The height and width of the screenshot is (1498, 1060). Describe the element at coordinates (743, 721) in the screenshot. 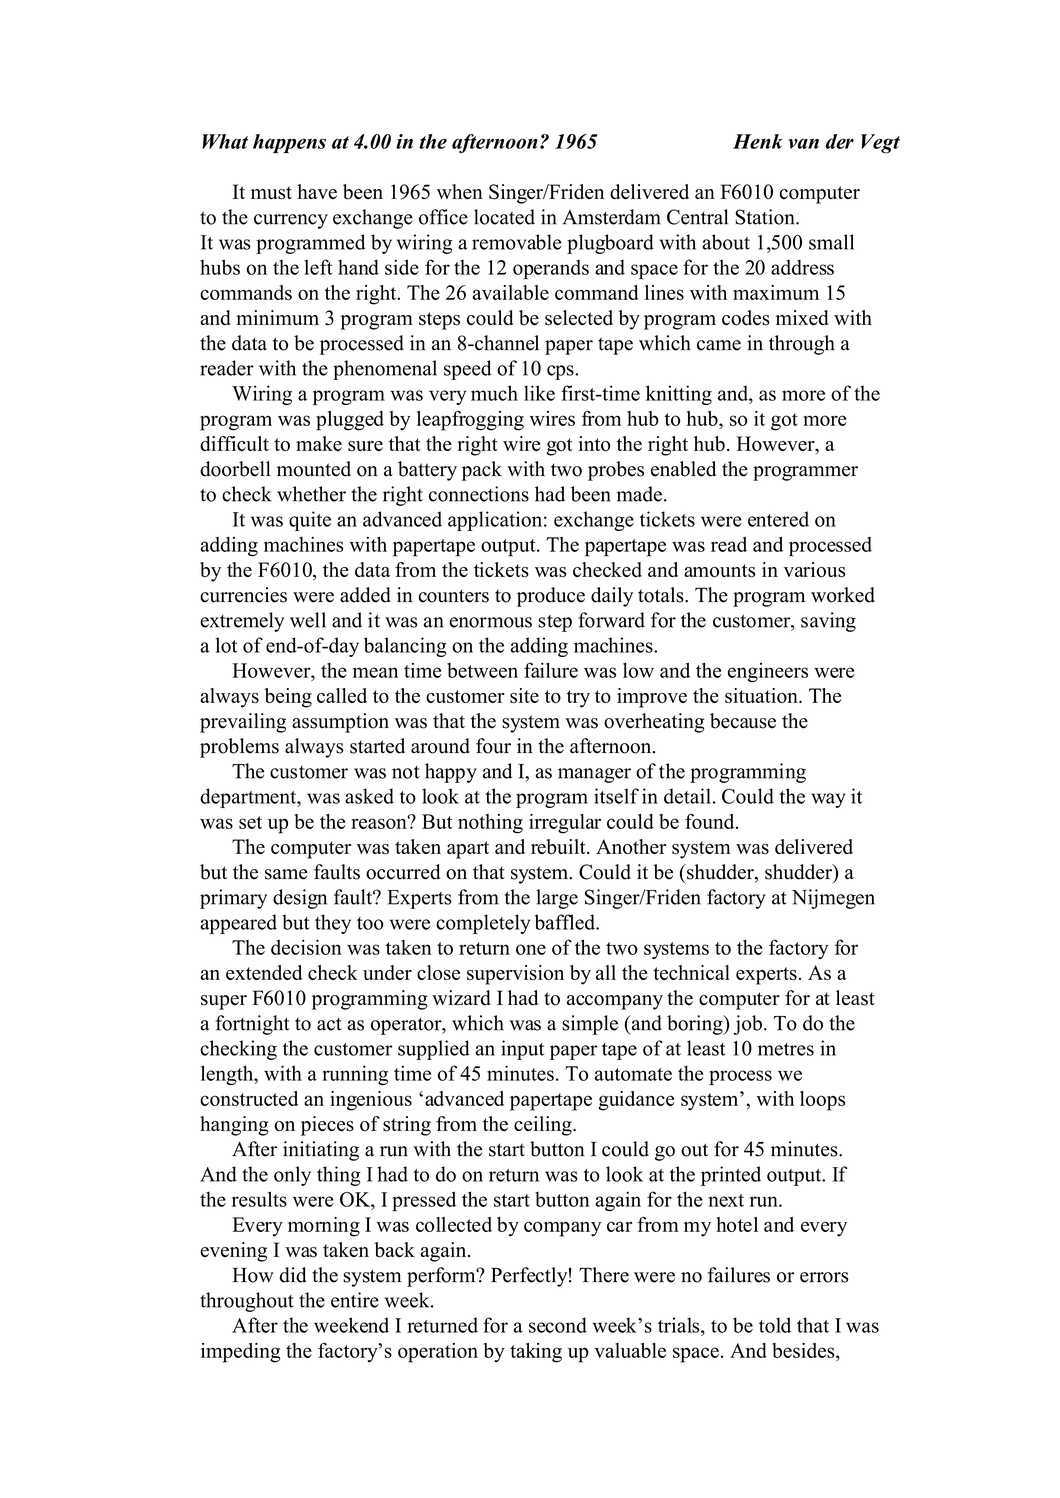

I see `because` at that location.
